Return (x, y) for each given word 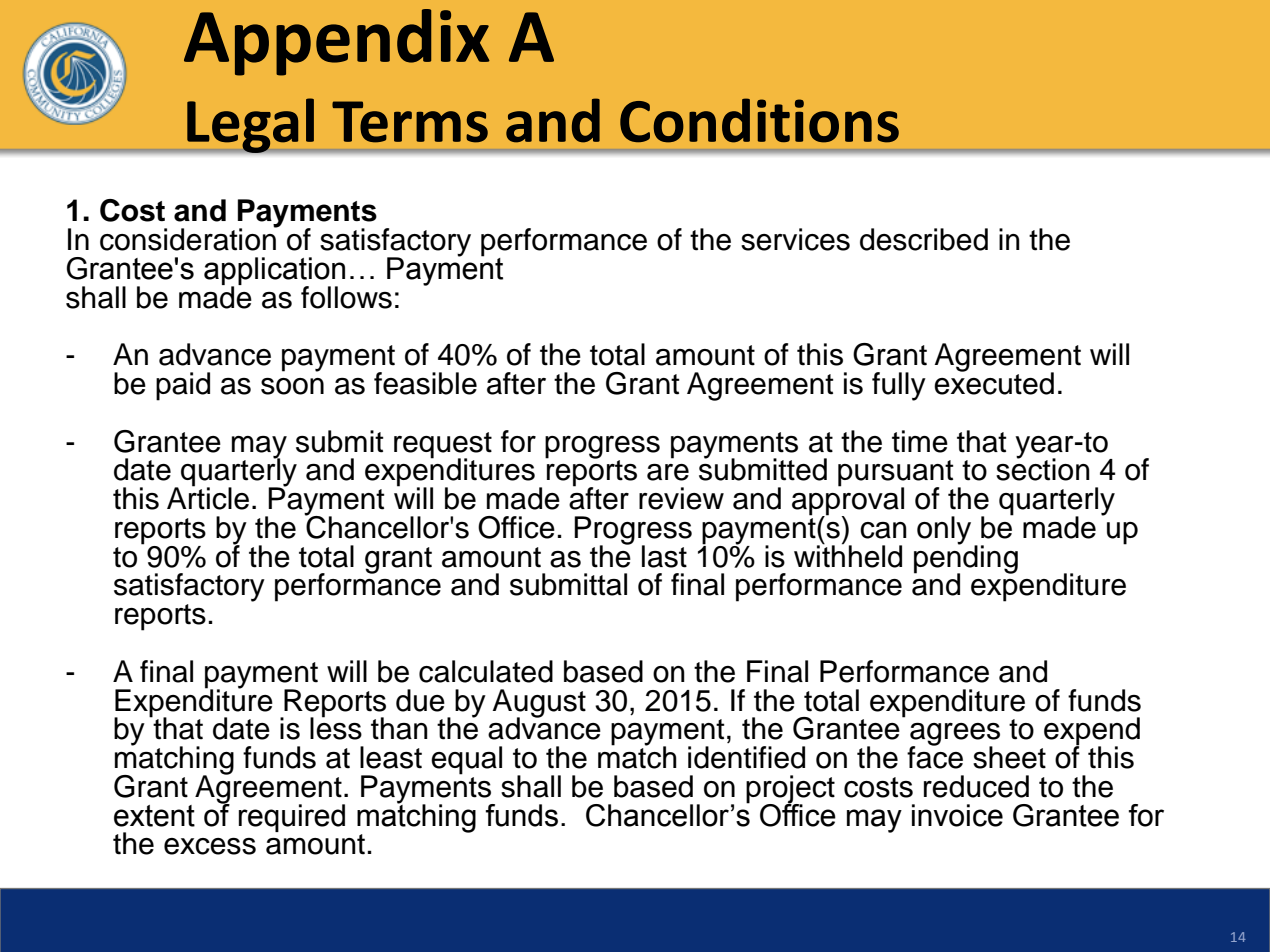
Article (208, 497)
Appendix (337, 42)
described (924, 239)
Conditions (759, 120)
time (920, 441)
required (292, 818)
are (668, 472)
